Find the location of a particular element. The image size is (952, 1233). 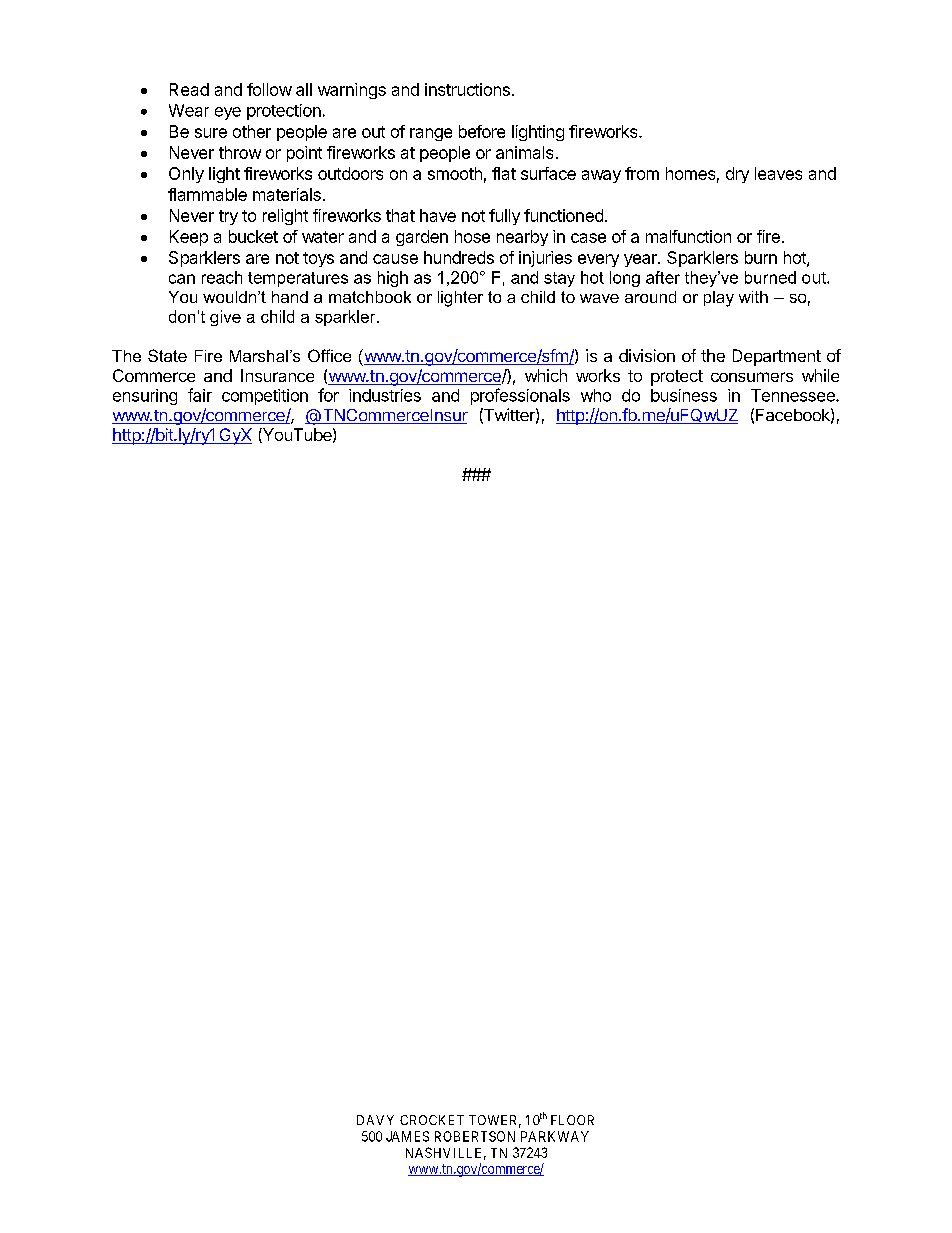

DAVY is located at coordinates (375, 1120).
